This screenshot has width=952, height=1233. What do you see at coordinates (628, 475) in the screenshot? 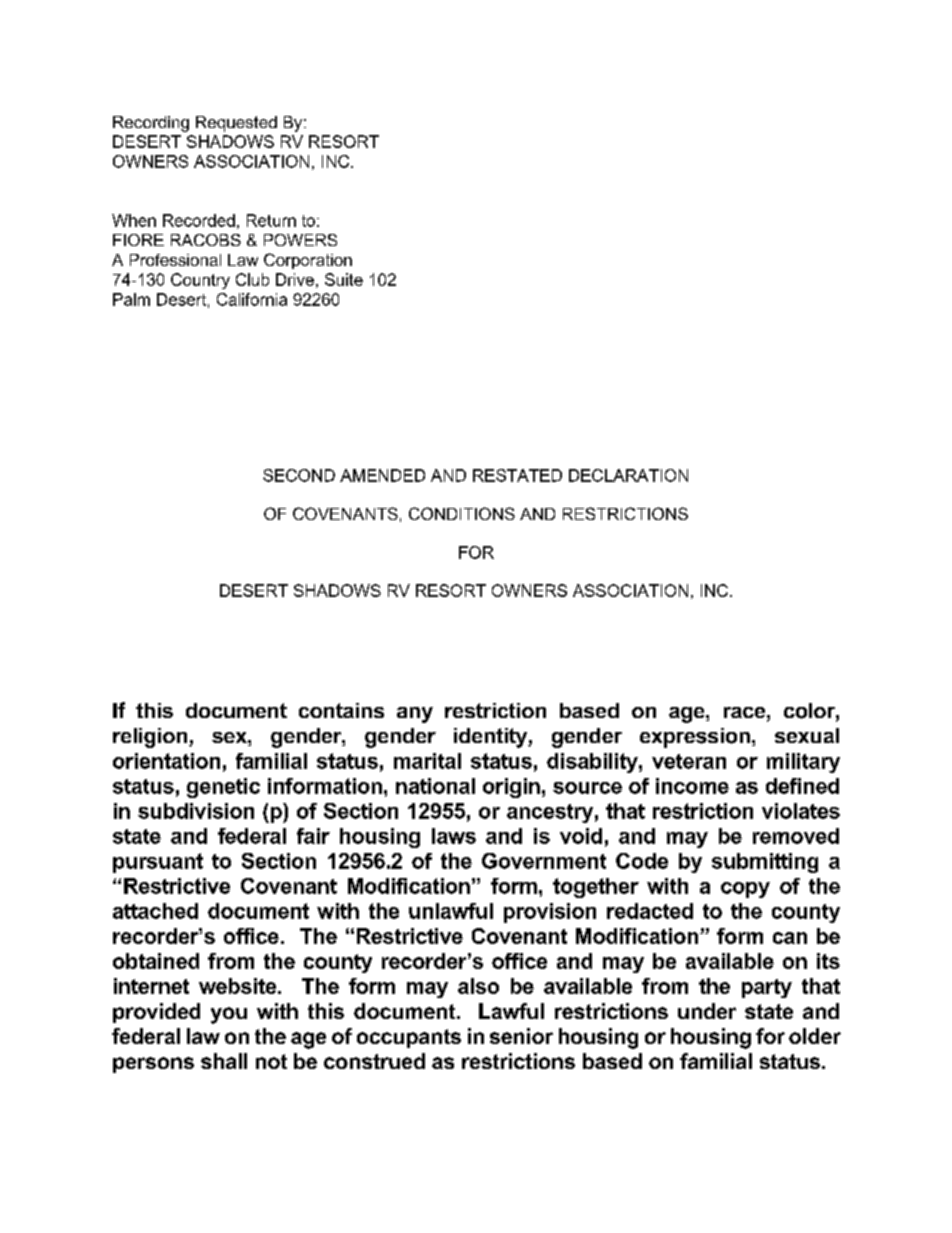
I see `DECLARATION` at bounding box center [628, 475].
